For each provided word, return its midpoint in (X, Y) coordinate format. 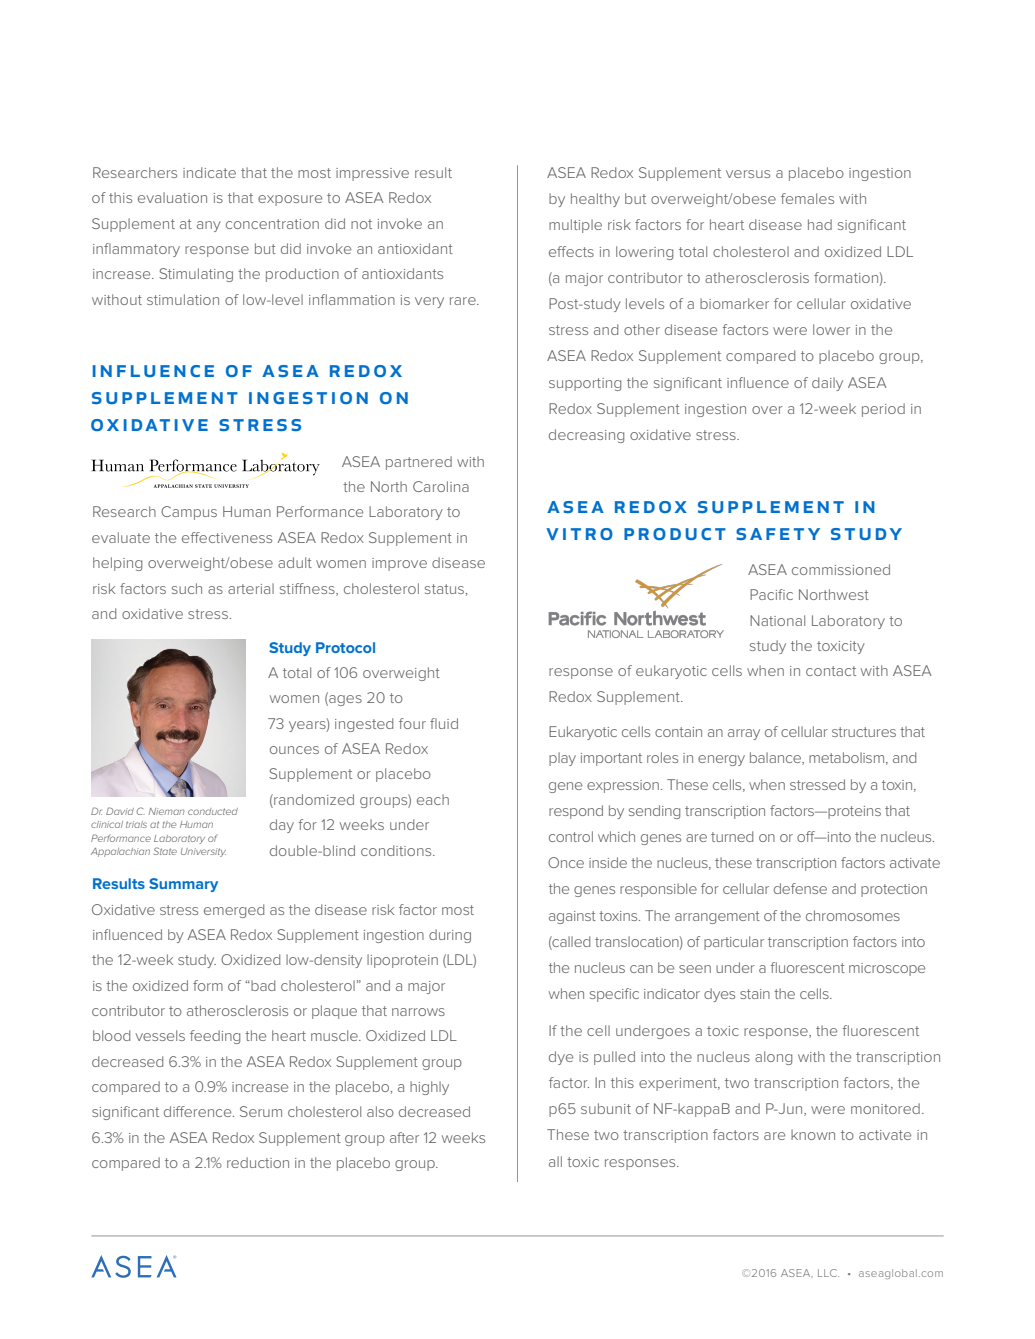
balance (776, 758)
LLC (828, 1273)
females (807, 198)
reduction (258, 1162)
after (404, 1137)
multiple (575, 226)
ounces (294, 750)
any (209, 226)
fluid (444, 723)
